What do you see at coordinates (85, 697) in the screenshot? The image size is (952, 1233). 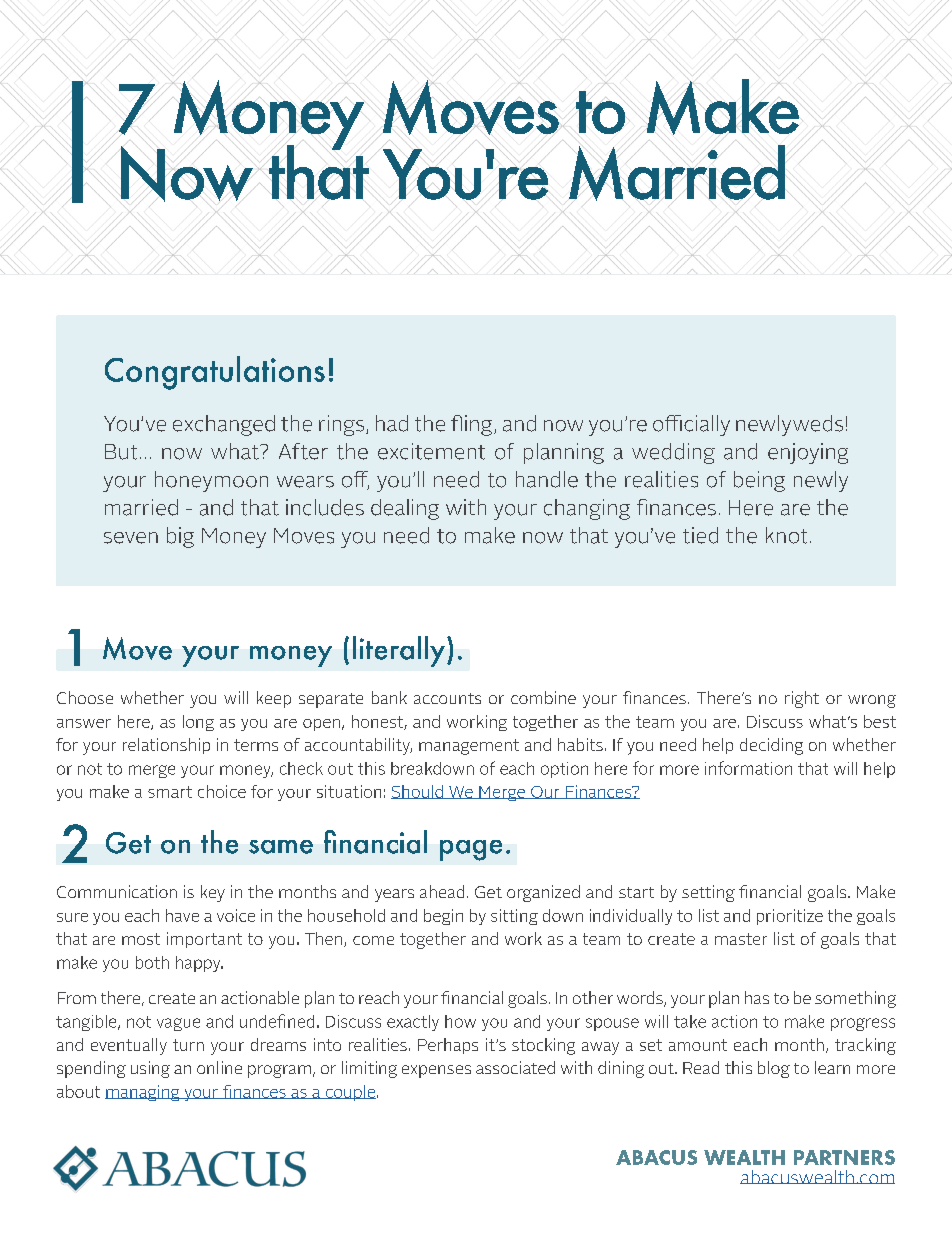 I see `Choose` at bounding box center [85, 697].
